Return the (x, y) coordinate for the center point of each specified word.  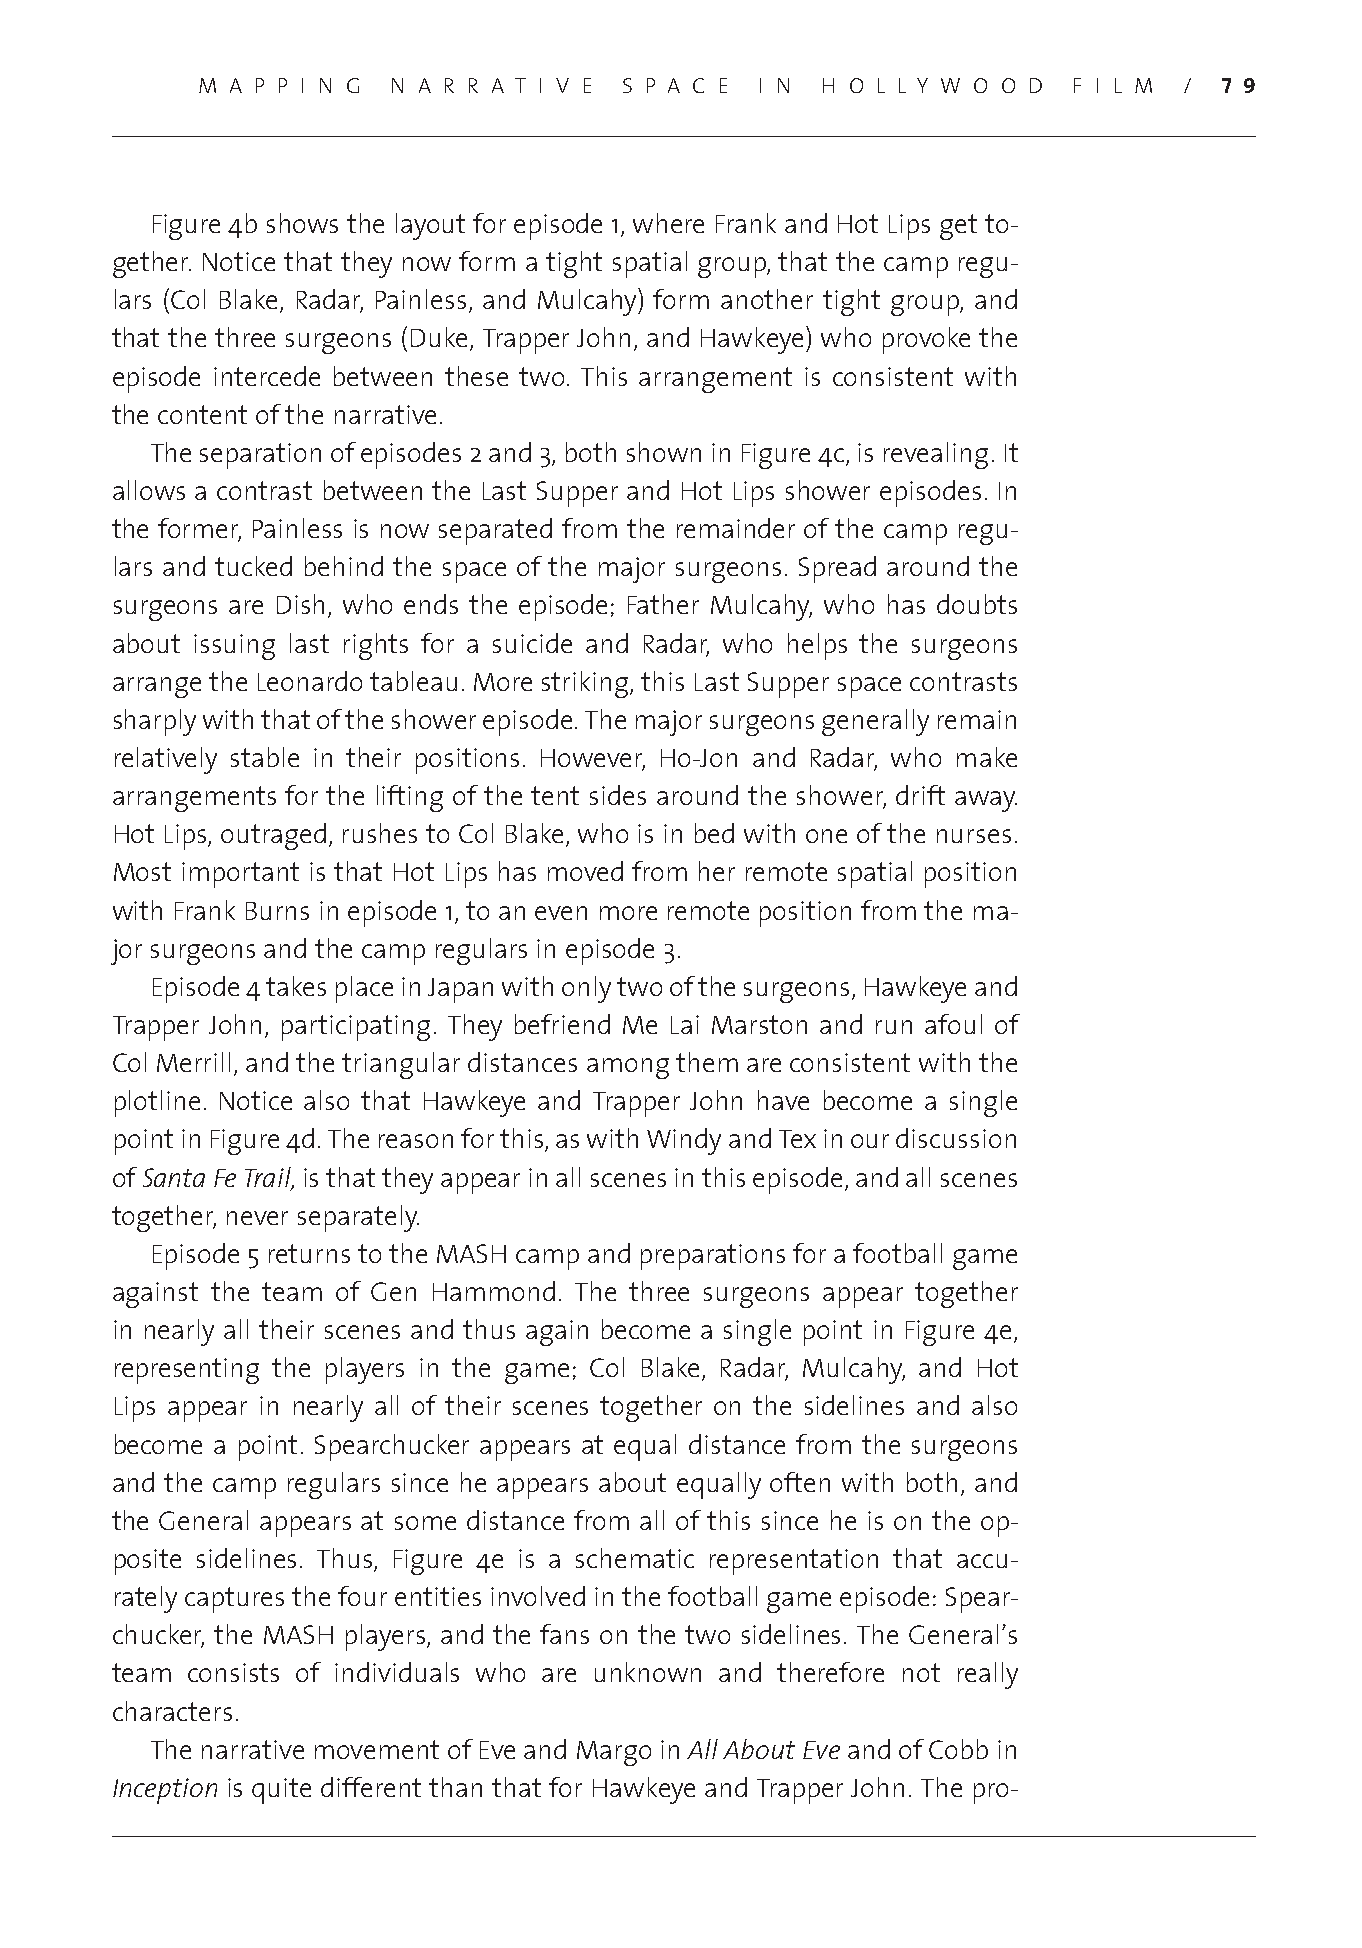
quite (281, 1791)
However (593, 759)
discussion (956, 1138)
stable (265, 757)
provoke (926, 340)
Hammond (494, 1291)
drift (920, 795)
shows (302, 223)
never (257, 1218)
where (668, 223)
